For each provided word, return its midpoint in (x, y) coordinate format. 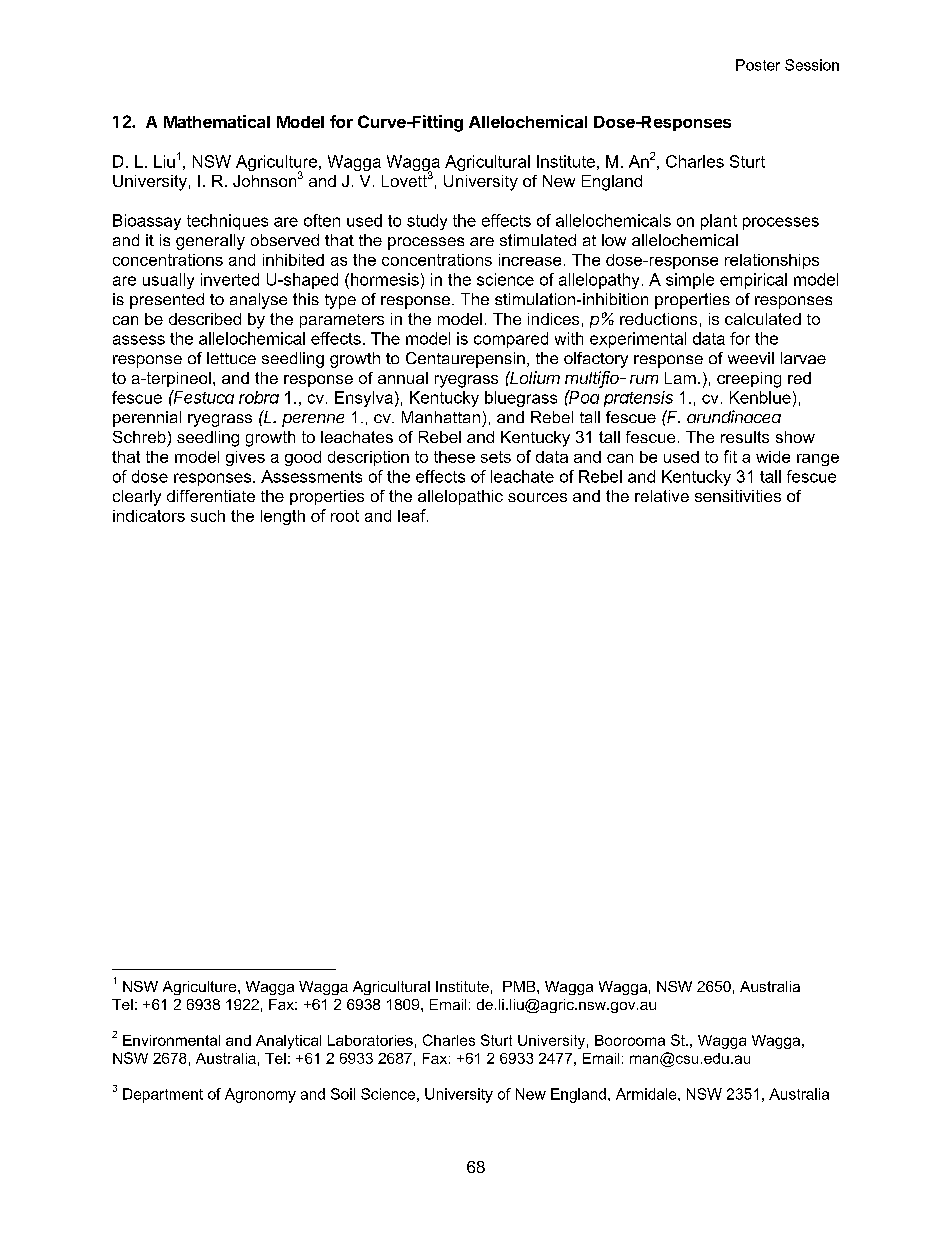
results (745, 437)
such (208, 516)
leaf (413, 515)
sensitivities (738, 496)
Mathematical (217, 121)
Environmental (171, 1040)
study (427, 222)
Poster (758, 65)
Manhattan (441, 417)
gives (245, 458)
